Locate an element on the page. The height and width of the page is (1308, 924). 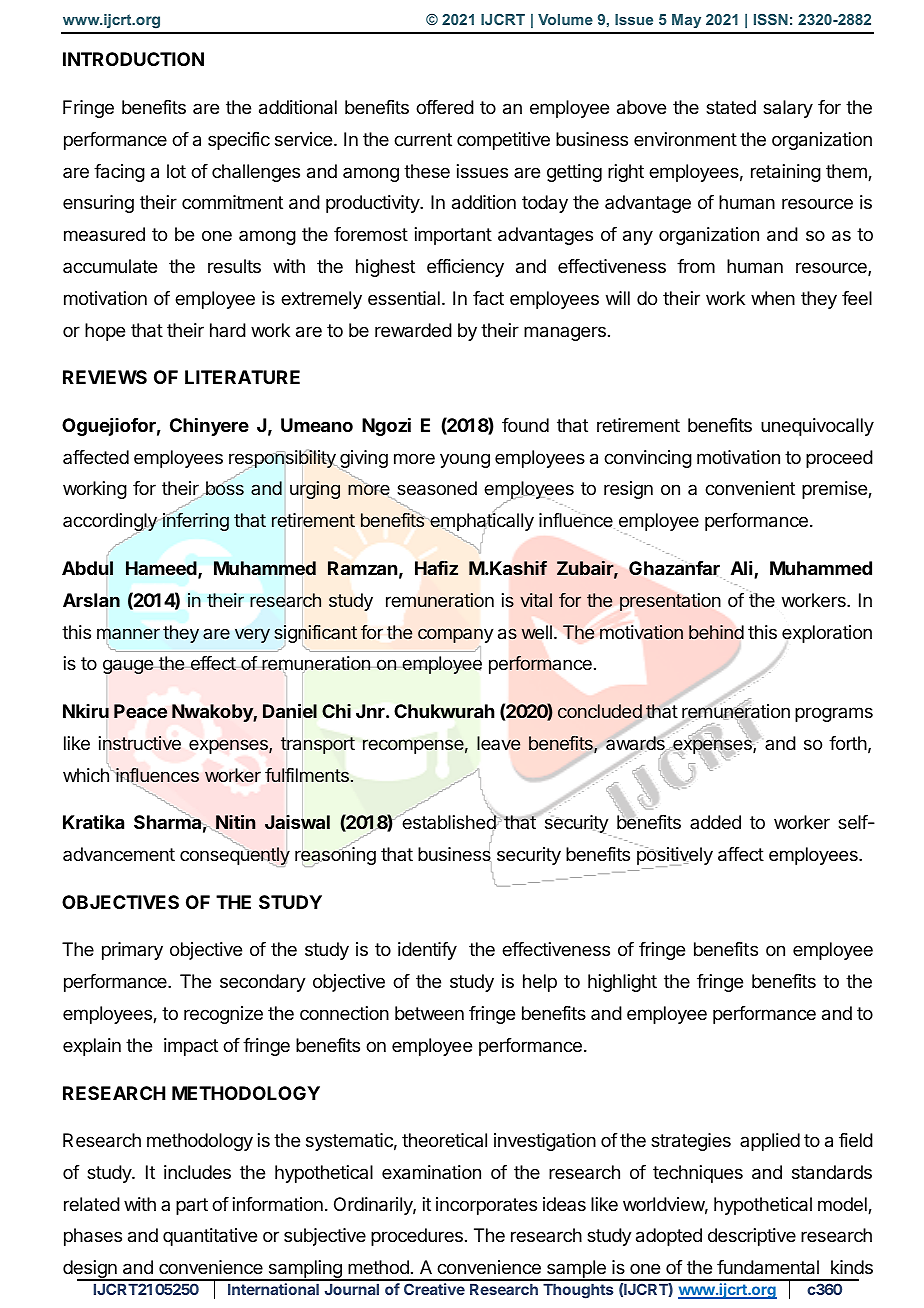
quantitative is located at coordinates (210, 1237).
